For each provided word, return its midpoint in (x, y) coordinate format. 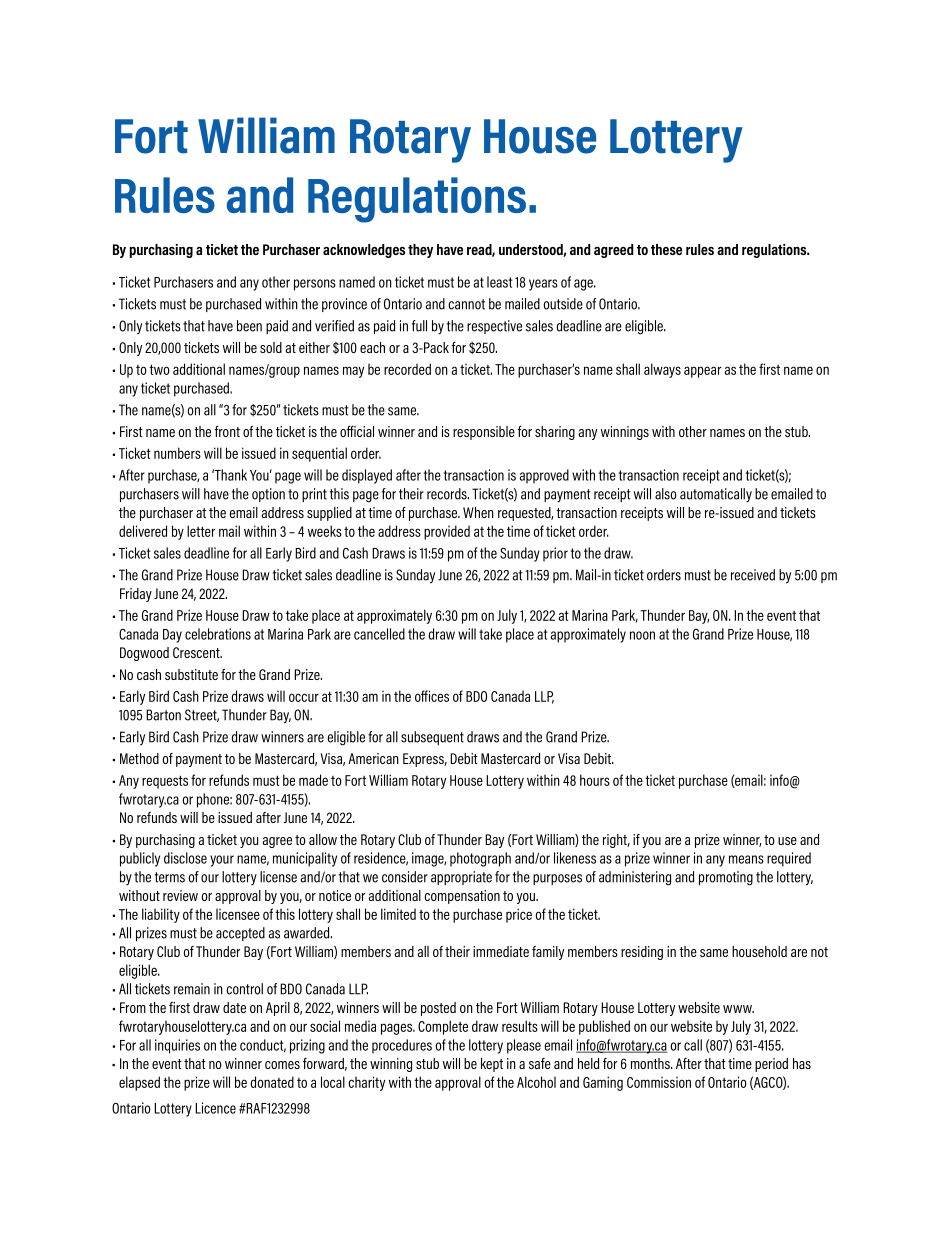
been (249, 326)
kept (492, 1065)
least (500, 282)
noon (642, 635)
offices (432, 696)
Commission (659, 1082)
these (666, 249)
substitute (191, 674)
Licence (215, 1108)
